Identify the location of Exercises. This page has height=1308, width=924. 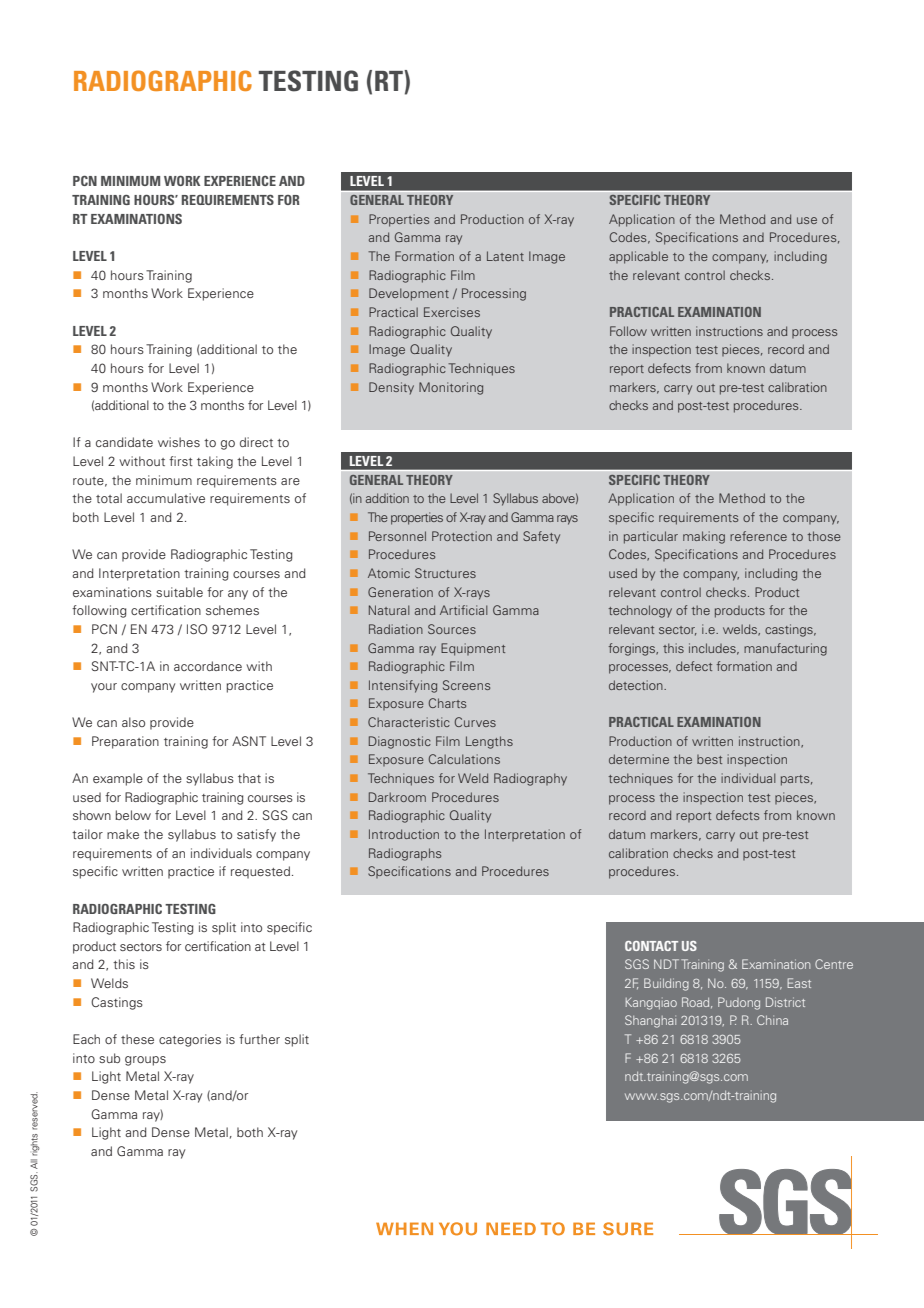
(452, 312).
